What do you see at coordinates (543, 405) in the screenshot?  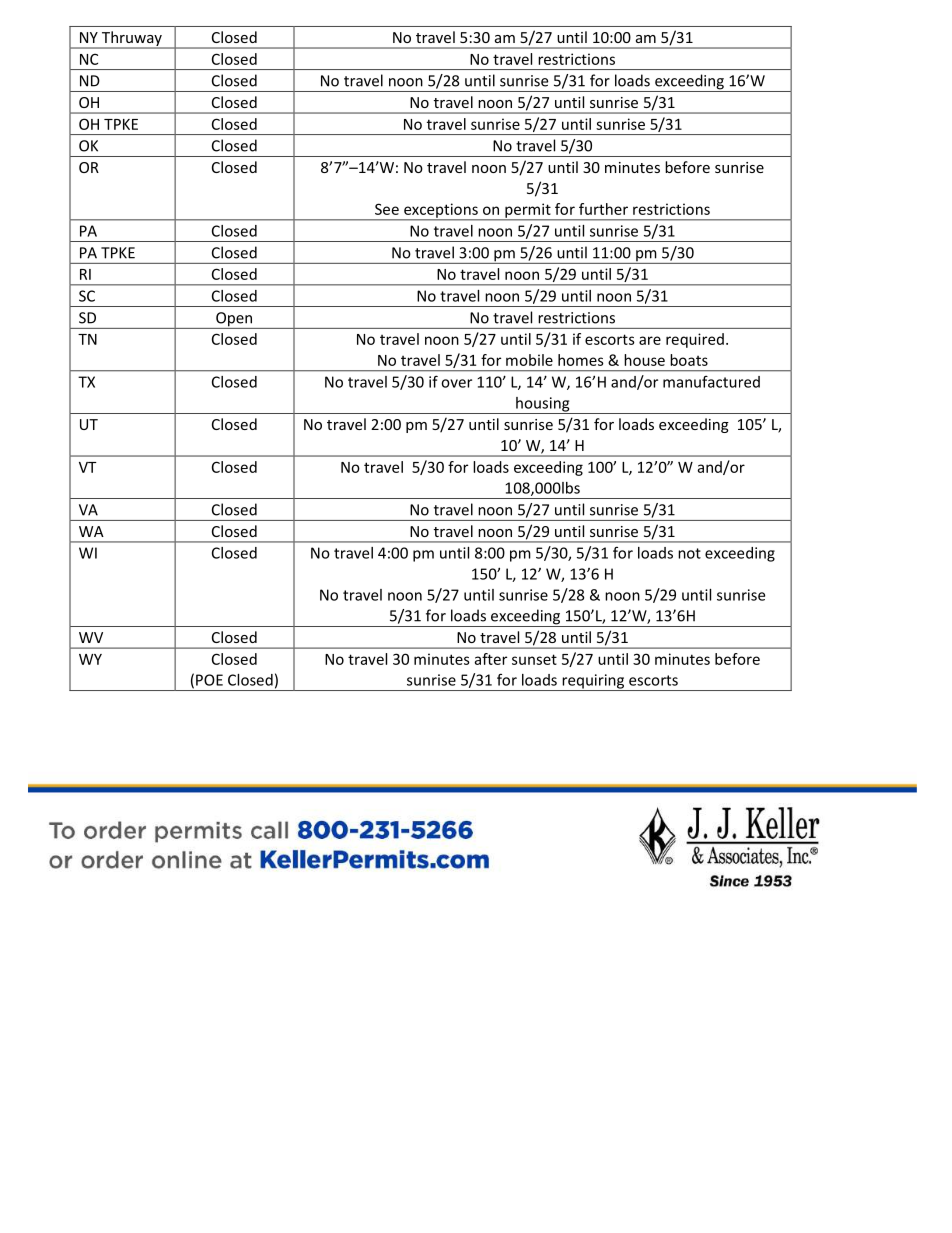 I see `housing` at bounding box center [543, 405].
